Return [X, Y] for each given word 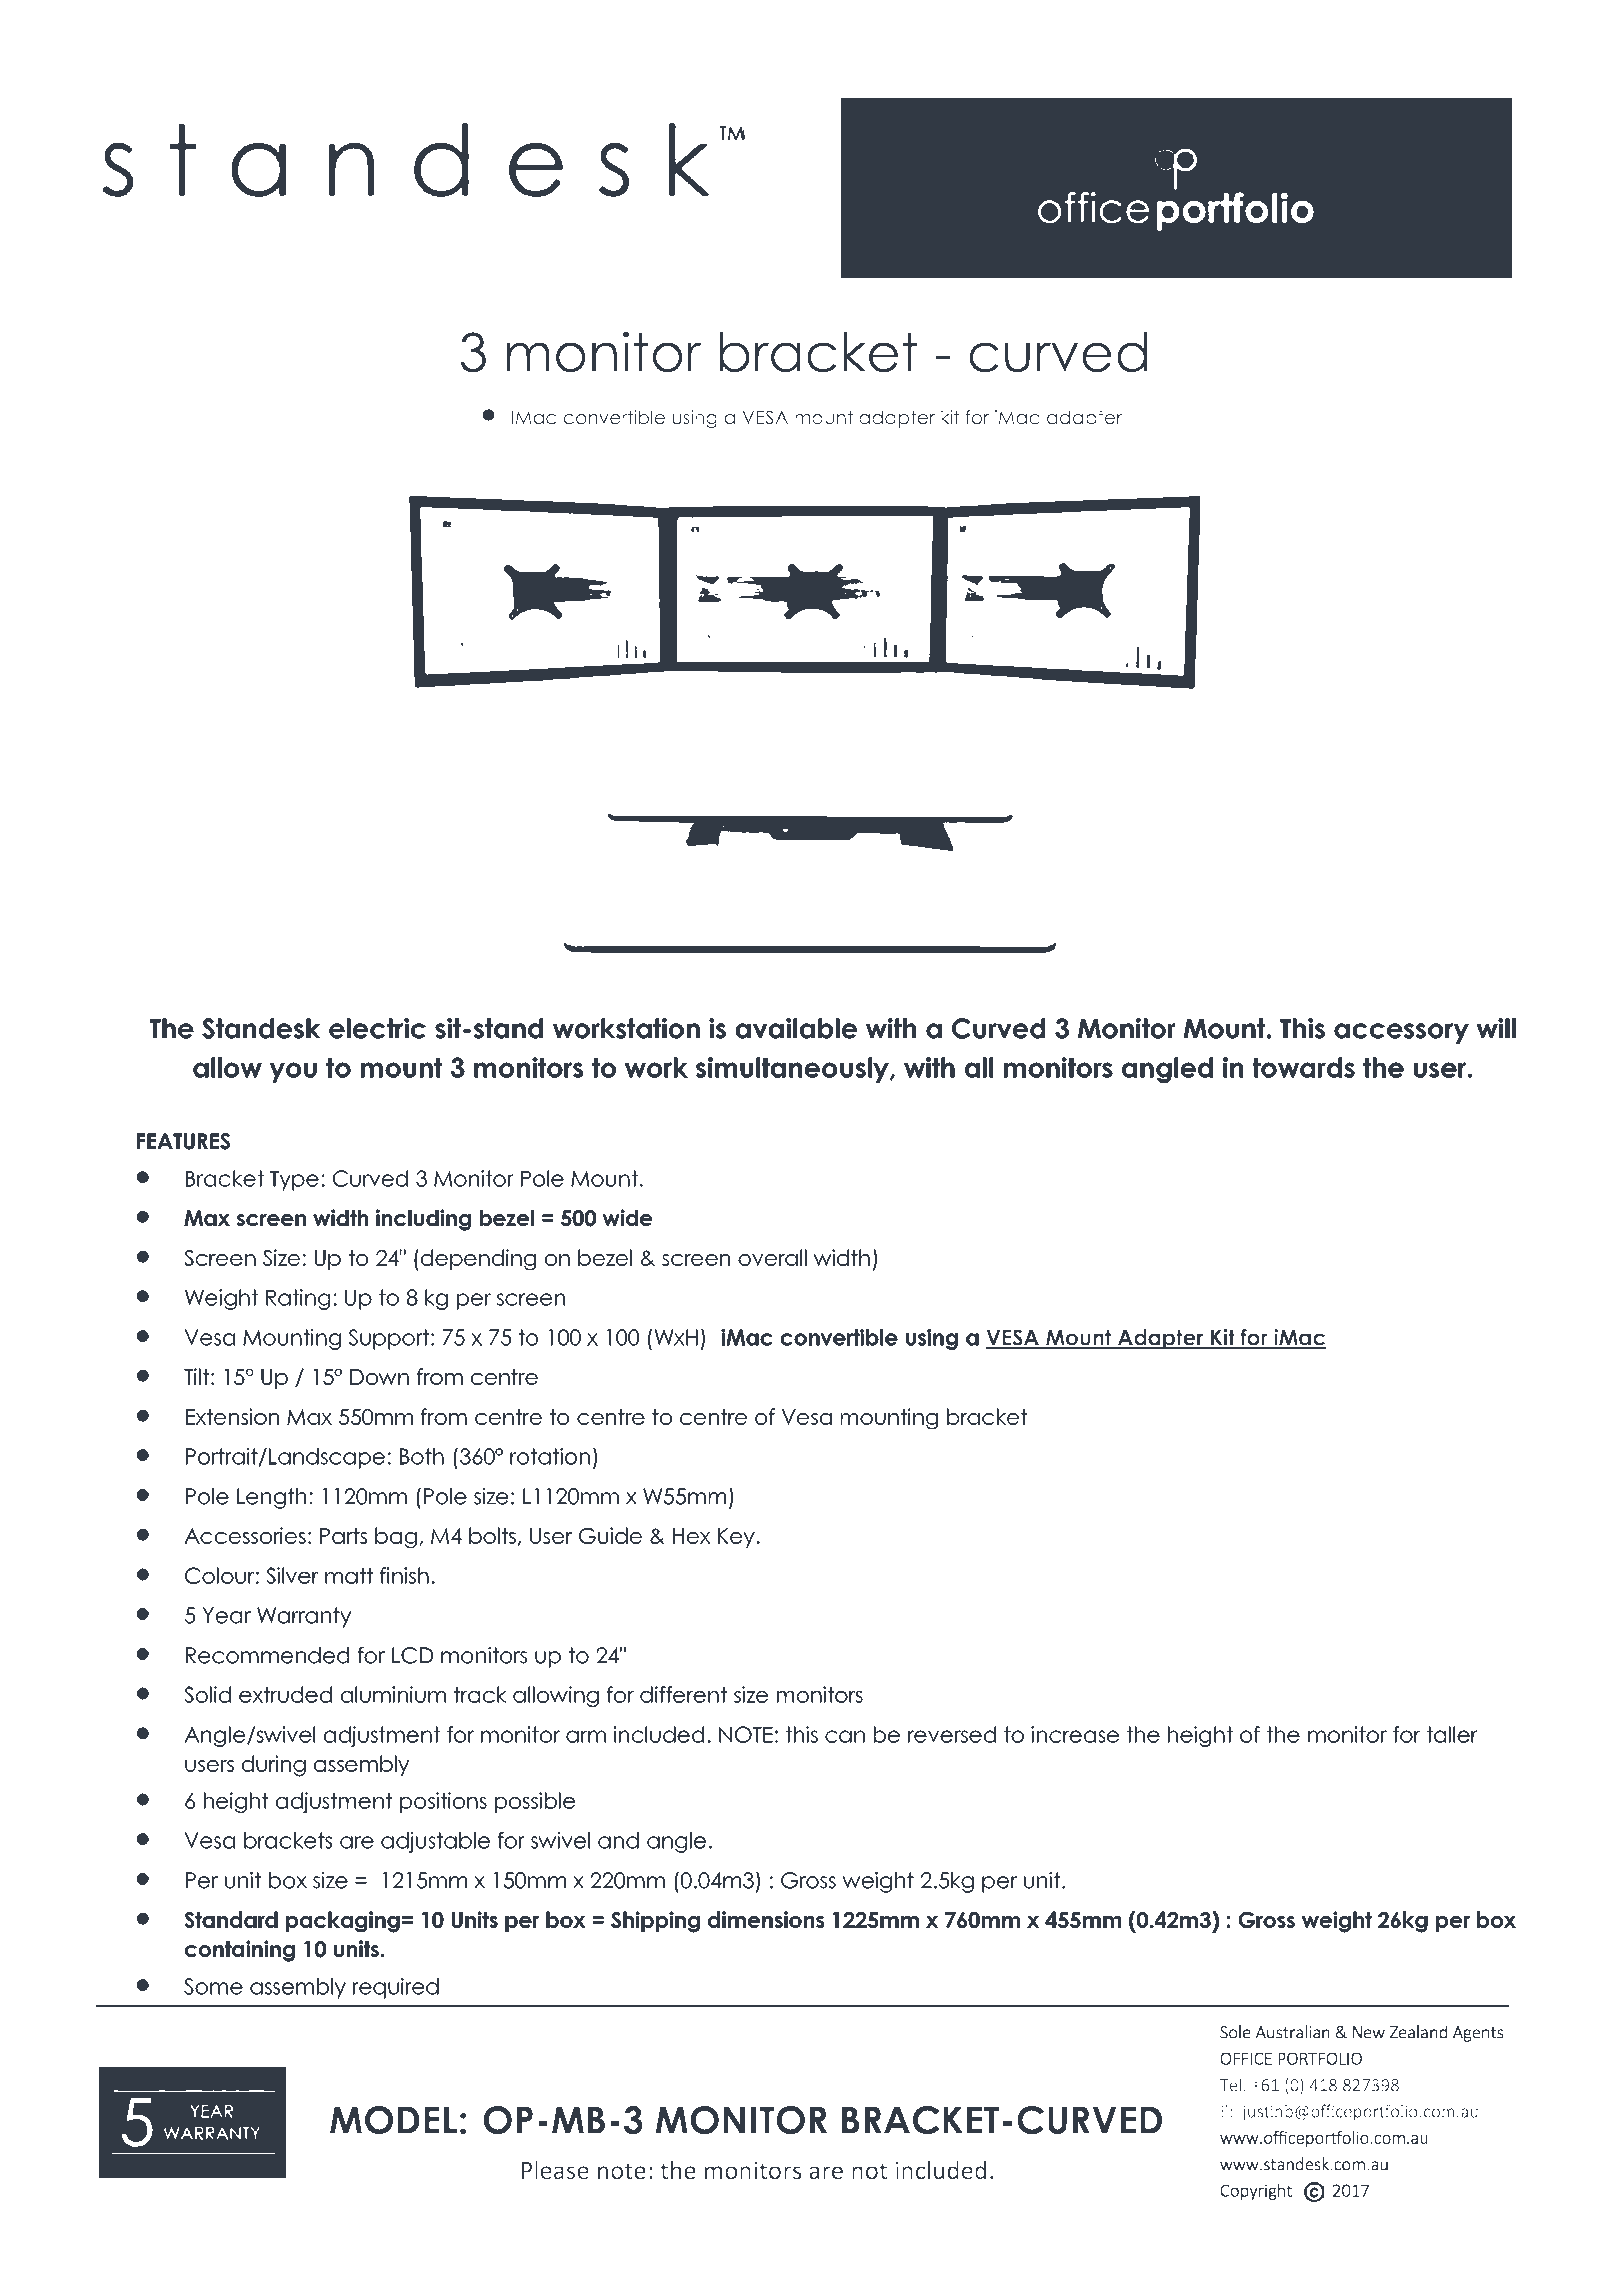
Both [422, 1456]
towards [1304, 1067]
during [274, 1766]
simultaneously [793, 1070]
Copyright [1256, 2191]
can [845, 1736]
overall [772, 1257]
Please [555, 2170]
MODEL [393, 2120]
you [293, 1072]
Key [737, 1538]
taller [1452, 1734]
